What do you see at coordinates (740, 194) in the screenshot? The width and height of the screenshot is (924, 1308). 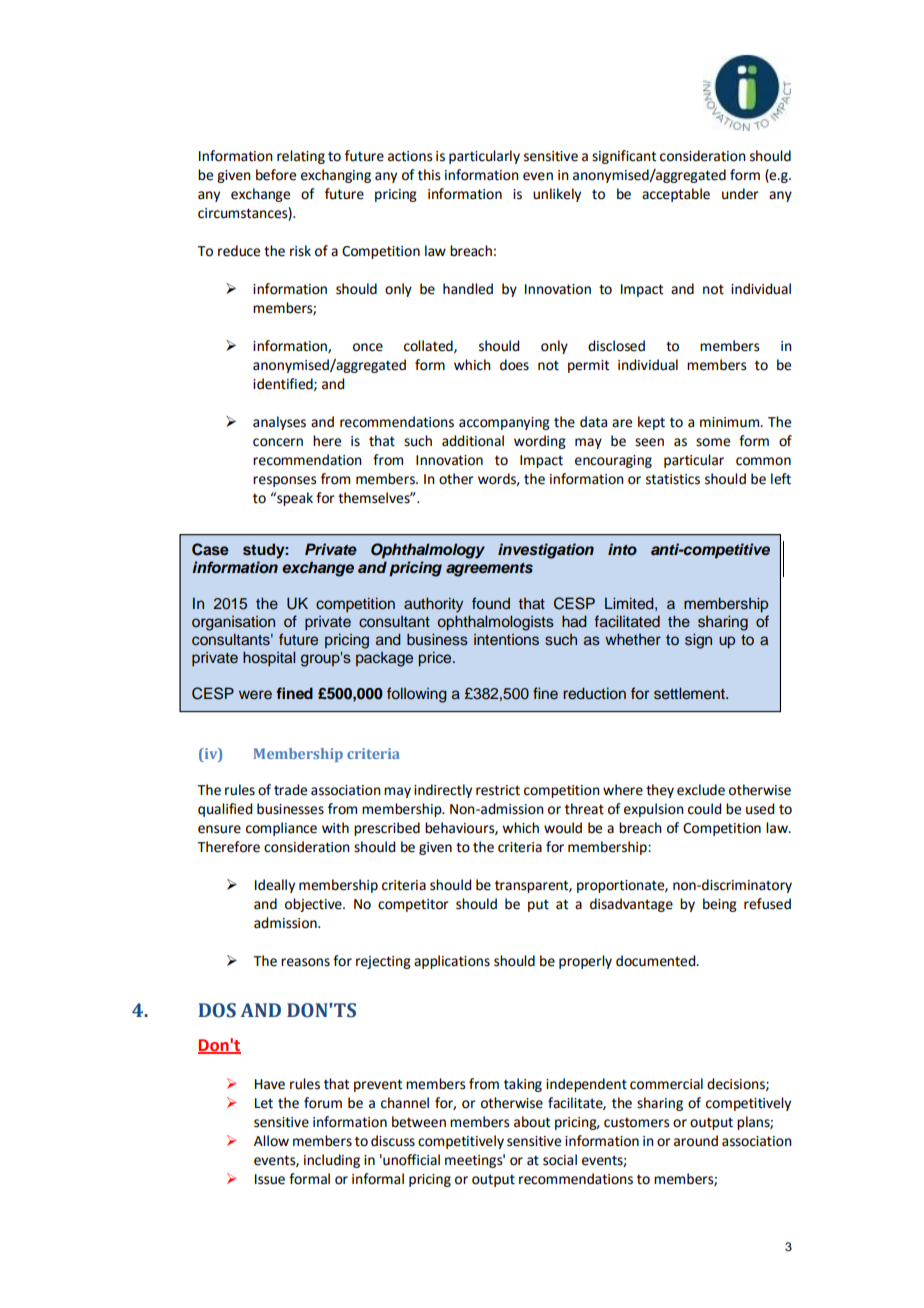 I see `under` at bounding box center [740, 194].
